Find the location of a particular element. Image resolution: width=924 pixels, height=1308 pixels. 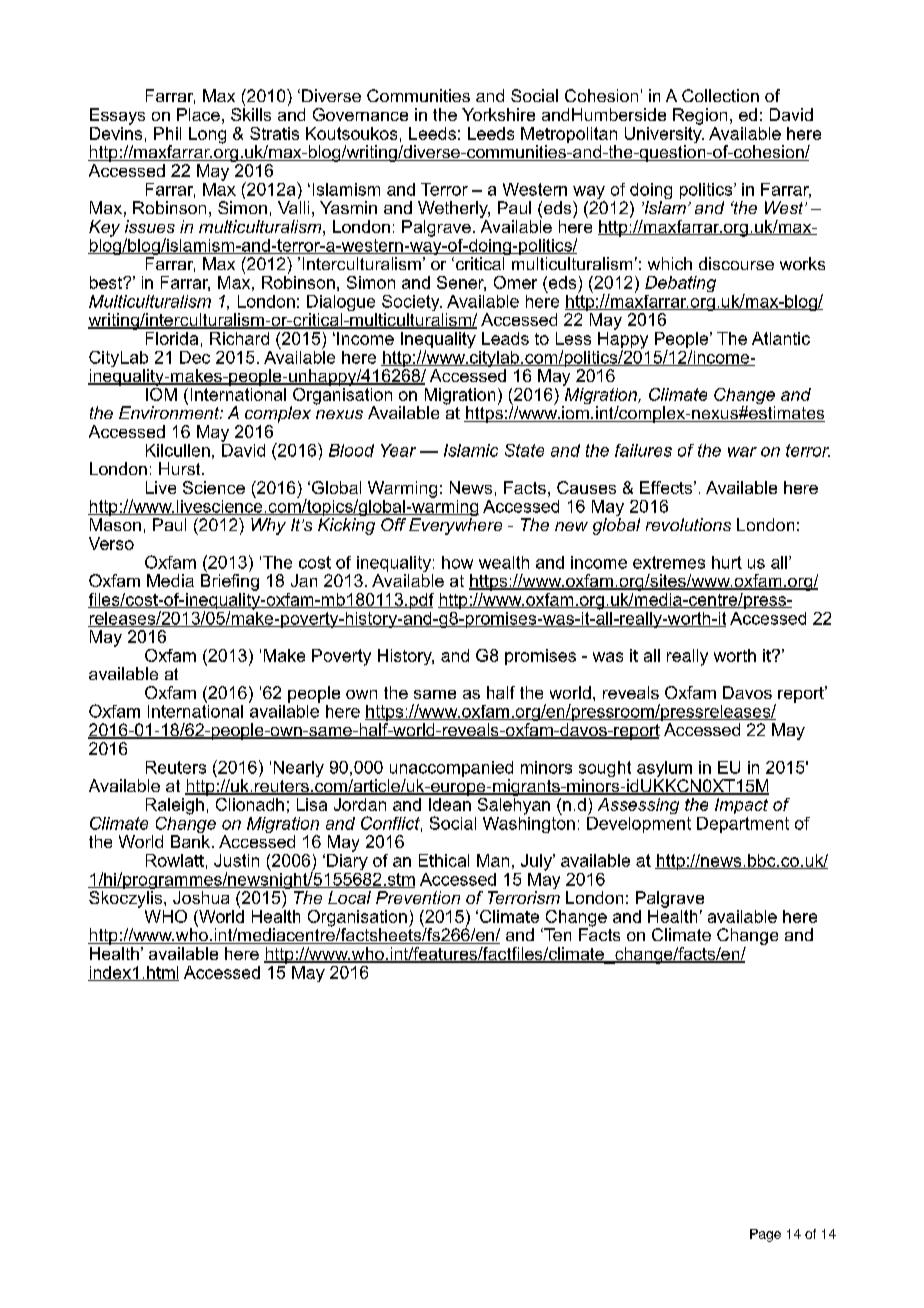

Yorkshire is located at coordinates (498, 114).
